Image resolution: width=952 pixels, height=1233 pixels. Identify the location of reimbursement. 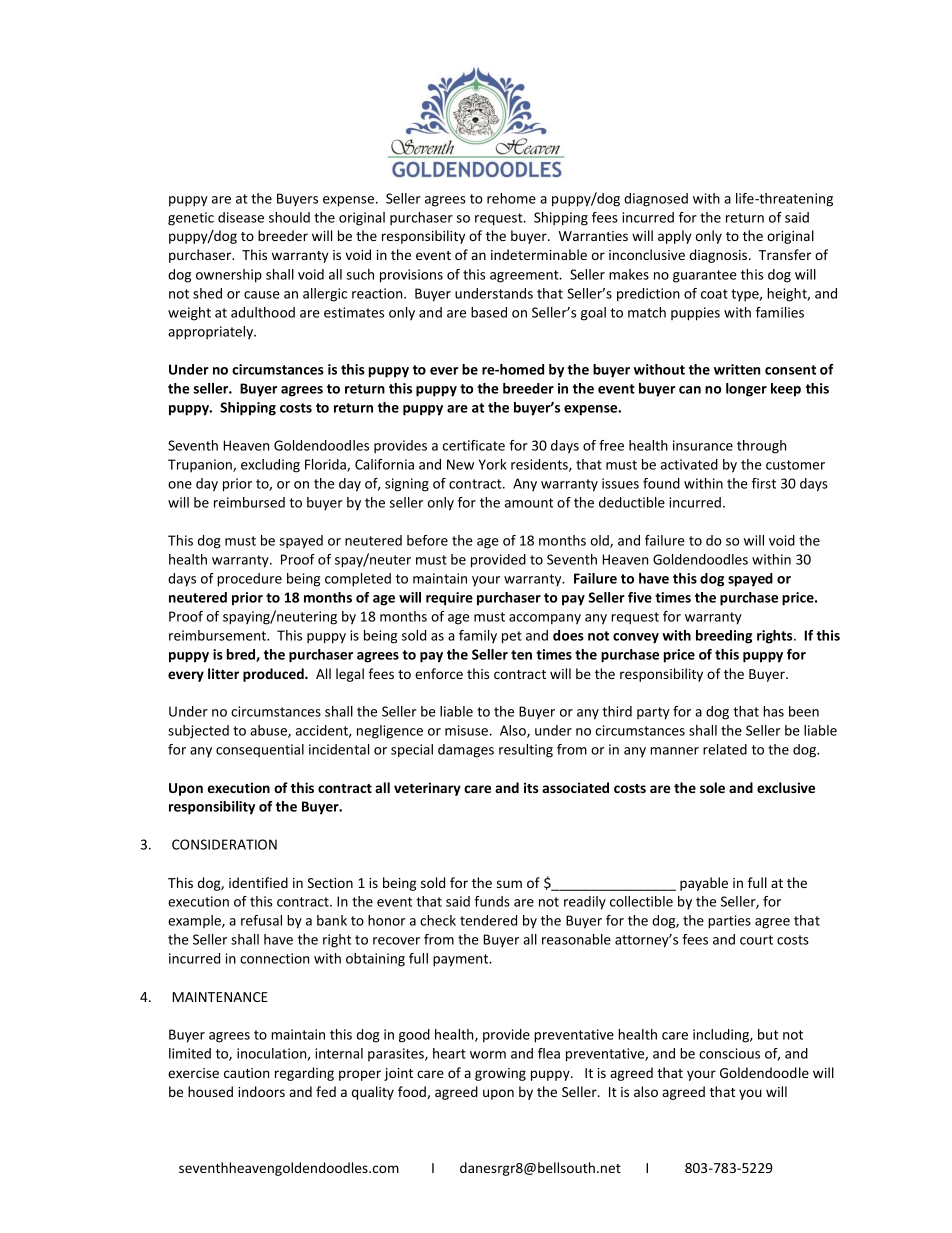
(219, 635).
